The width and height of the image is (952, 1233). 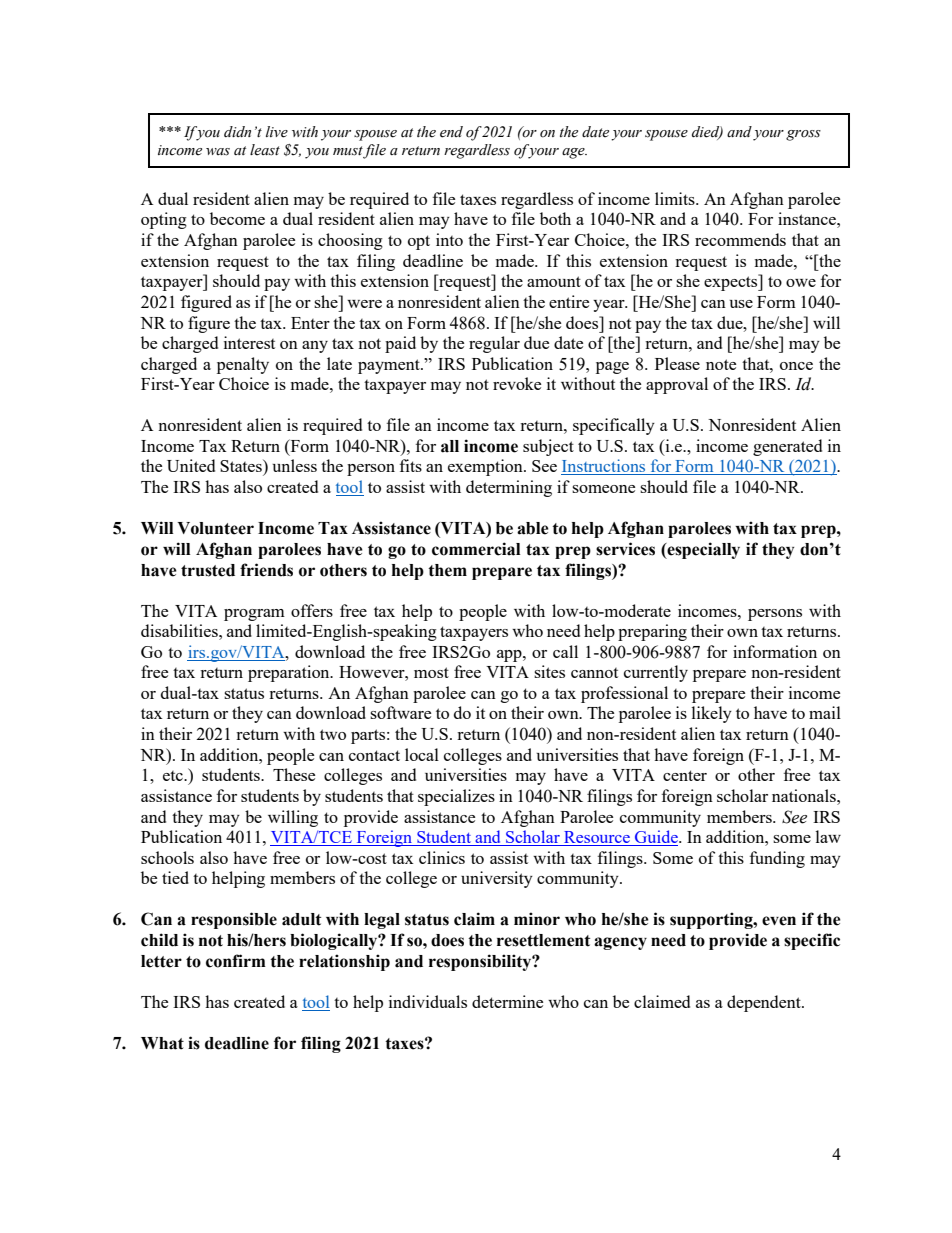 What do you see at coordinates (803, 135) in the image?
I see `gross` at bounding box center [803, 135].
